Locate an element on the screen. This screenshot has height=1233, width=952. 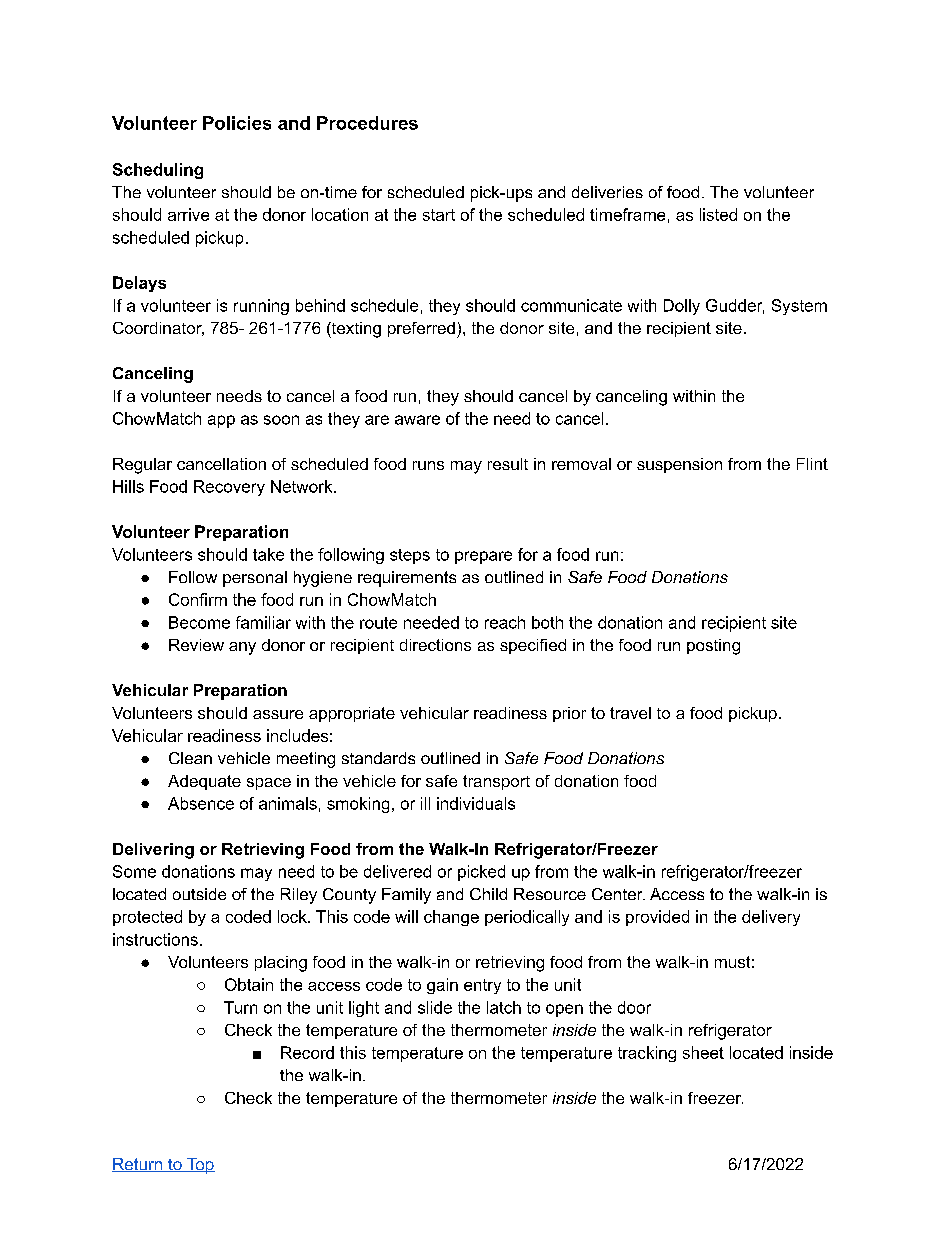
Review is located at coordinates (196, 645).
